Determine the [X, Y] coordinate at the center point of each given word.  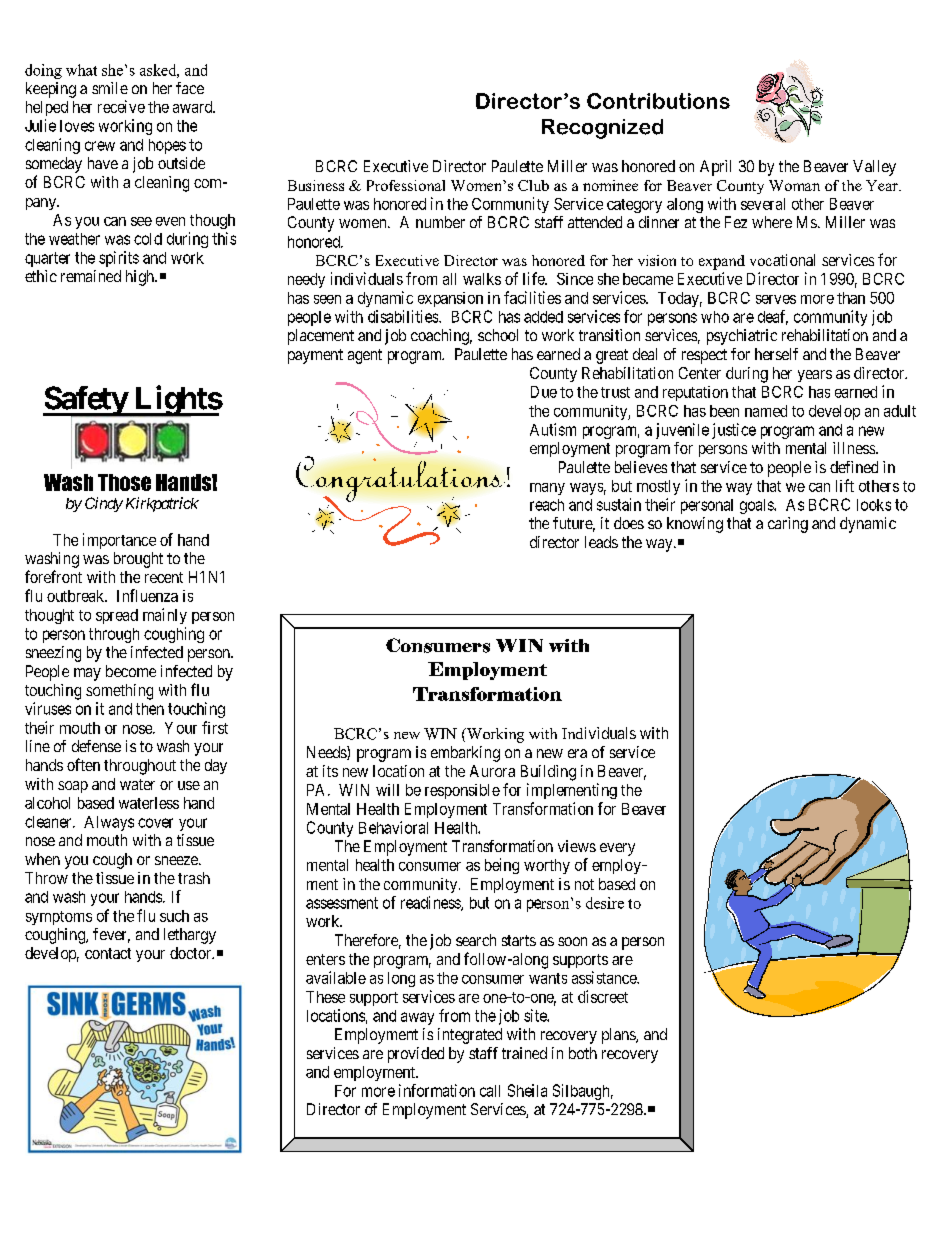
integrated [470, 1036]
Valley [874, 168]
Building [548, 773]
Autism [553, 429]
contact [108, 953]
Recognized [602, 129]
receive [121, 106]
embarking [465, 754]
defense [96, 746]
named [766, 411]
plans [619, 1036]
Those [124, 482]
